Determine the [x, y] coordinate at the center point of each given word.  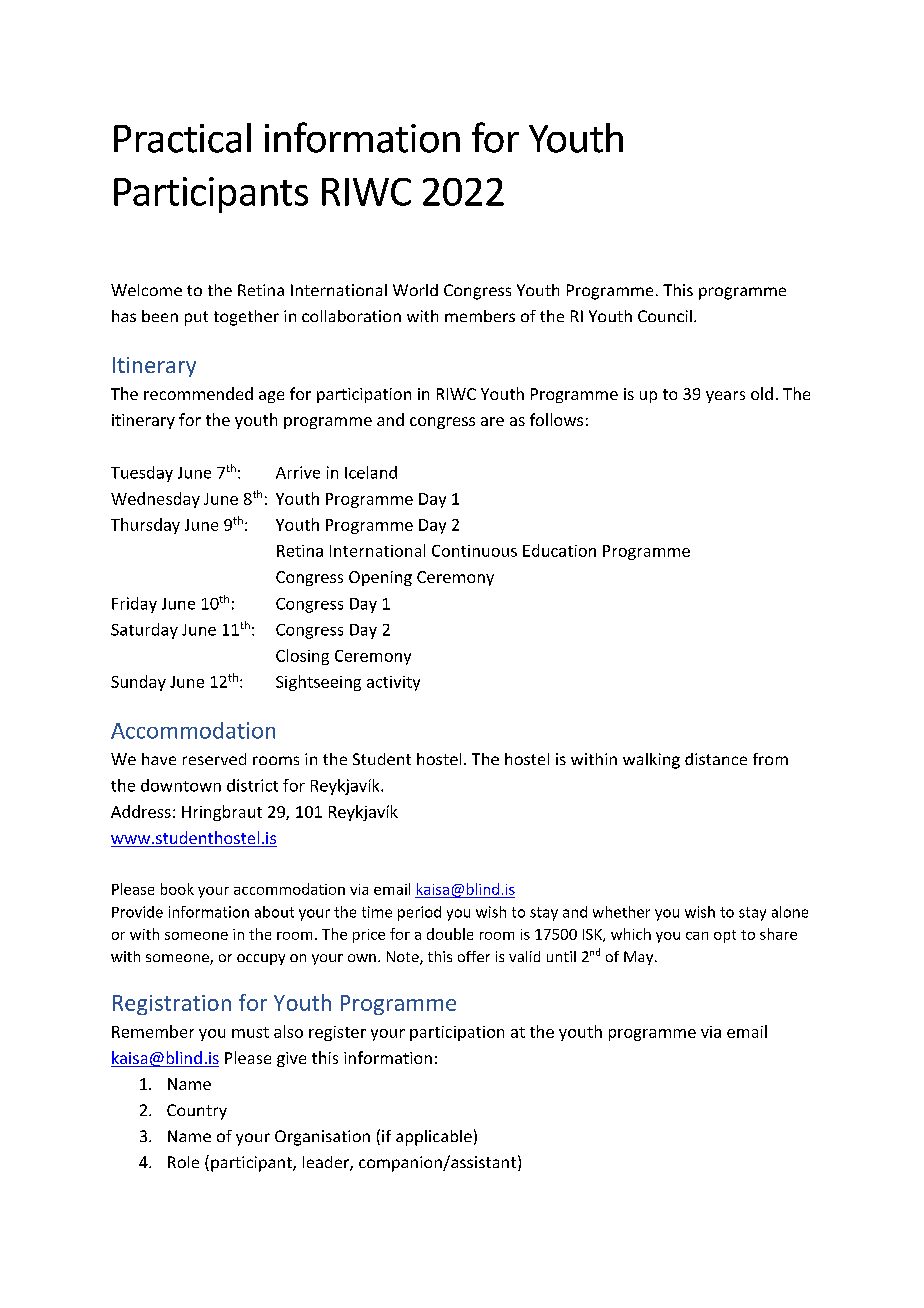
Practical [182, 138]
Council [665, 316]
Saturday [144, 631]
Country [197, 1112]
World [415, 290]
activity [393, 683]
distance [716, 759]
